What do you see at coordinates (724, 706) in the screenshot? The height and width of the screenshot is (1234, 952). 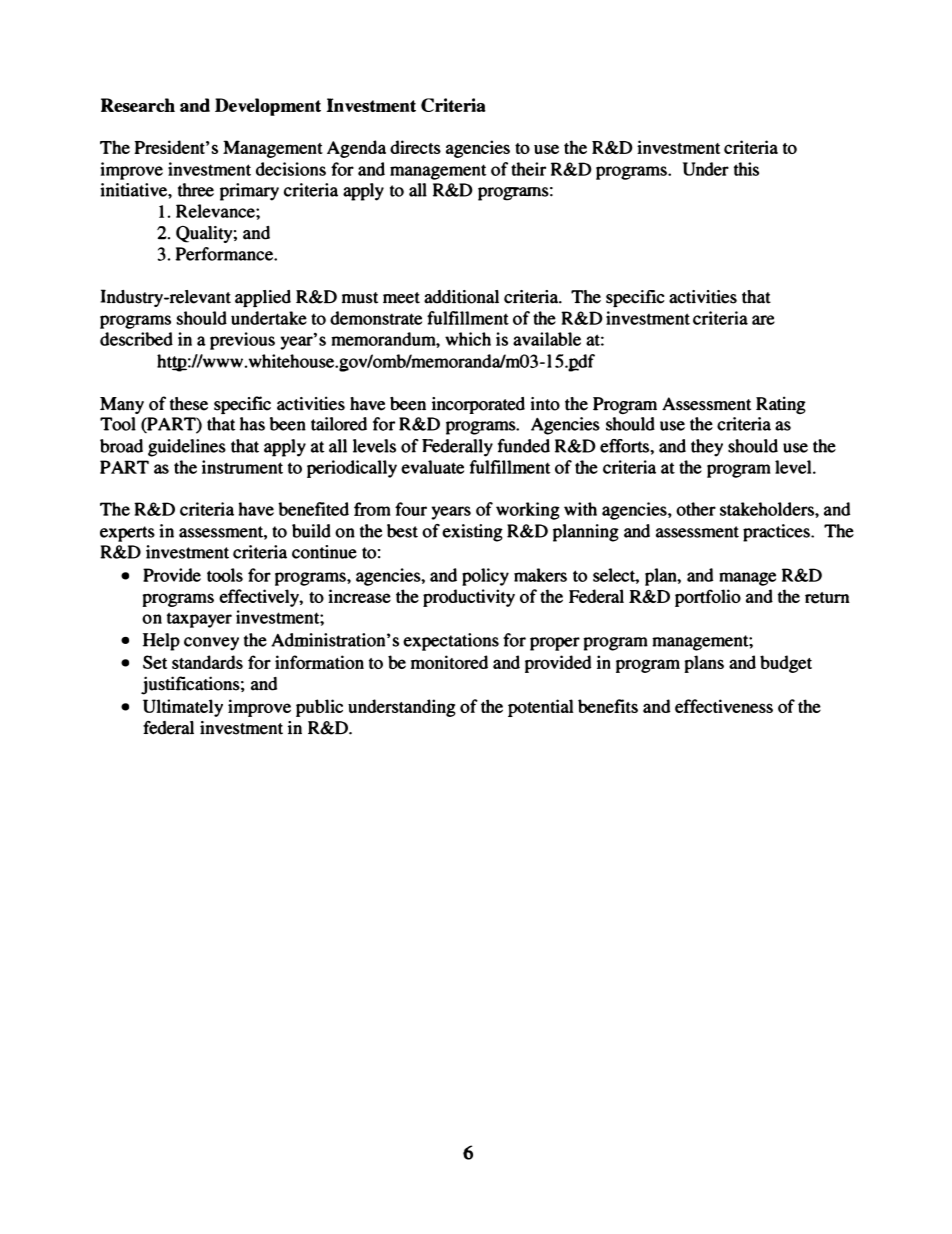 I see `effectiveness` at bounding box center [724, 706].
